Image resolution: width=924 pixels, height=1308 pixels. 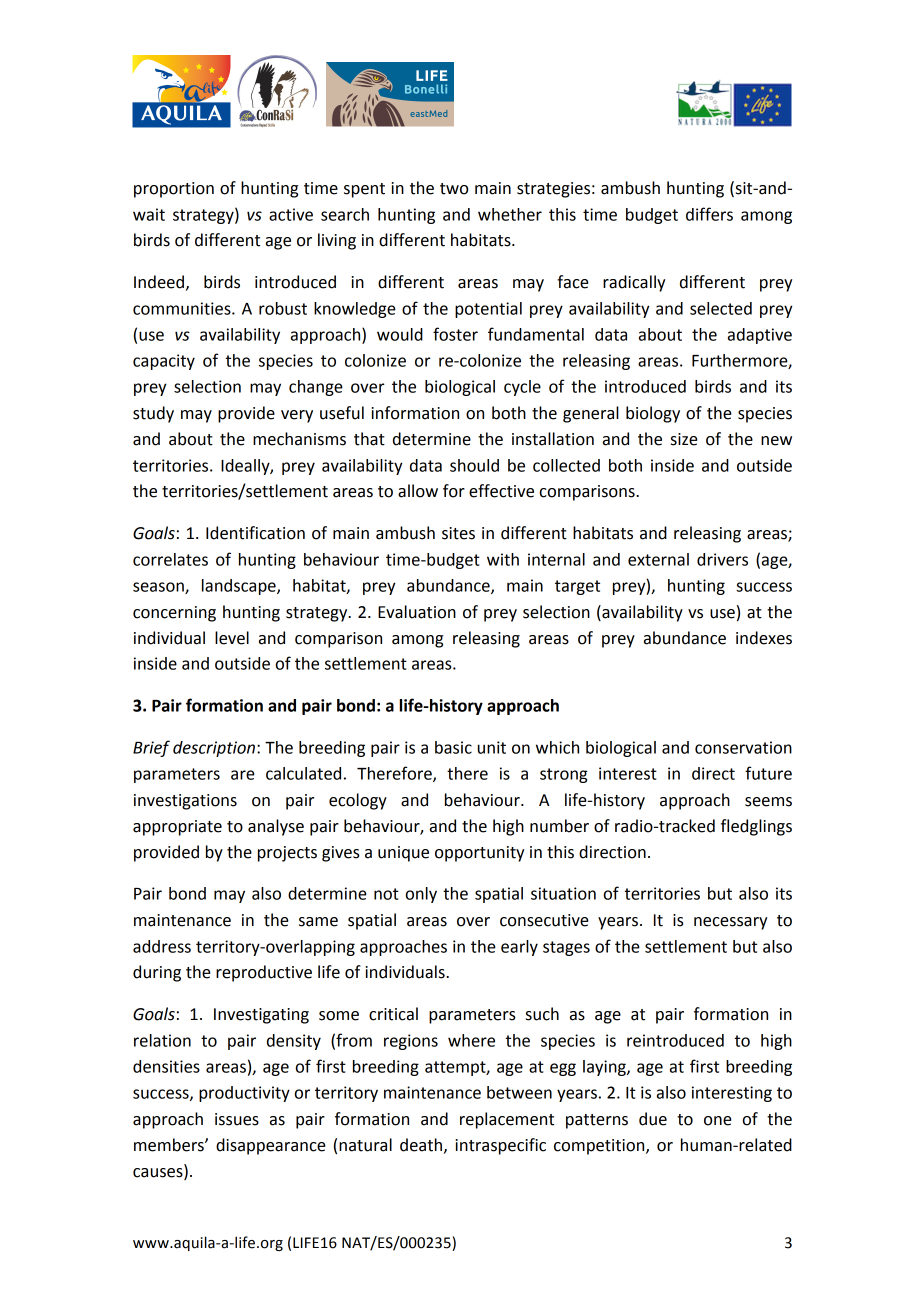 What do you see at coordinates (722, 559) in the screenshot?
I see `drivers` at bounding box center [722, 559].
